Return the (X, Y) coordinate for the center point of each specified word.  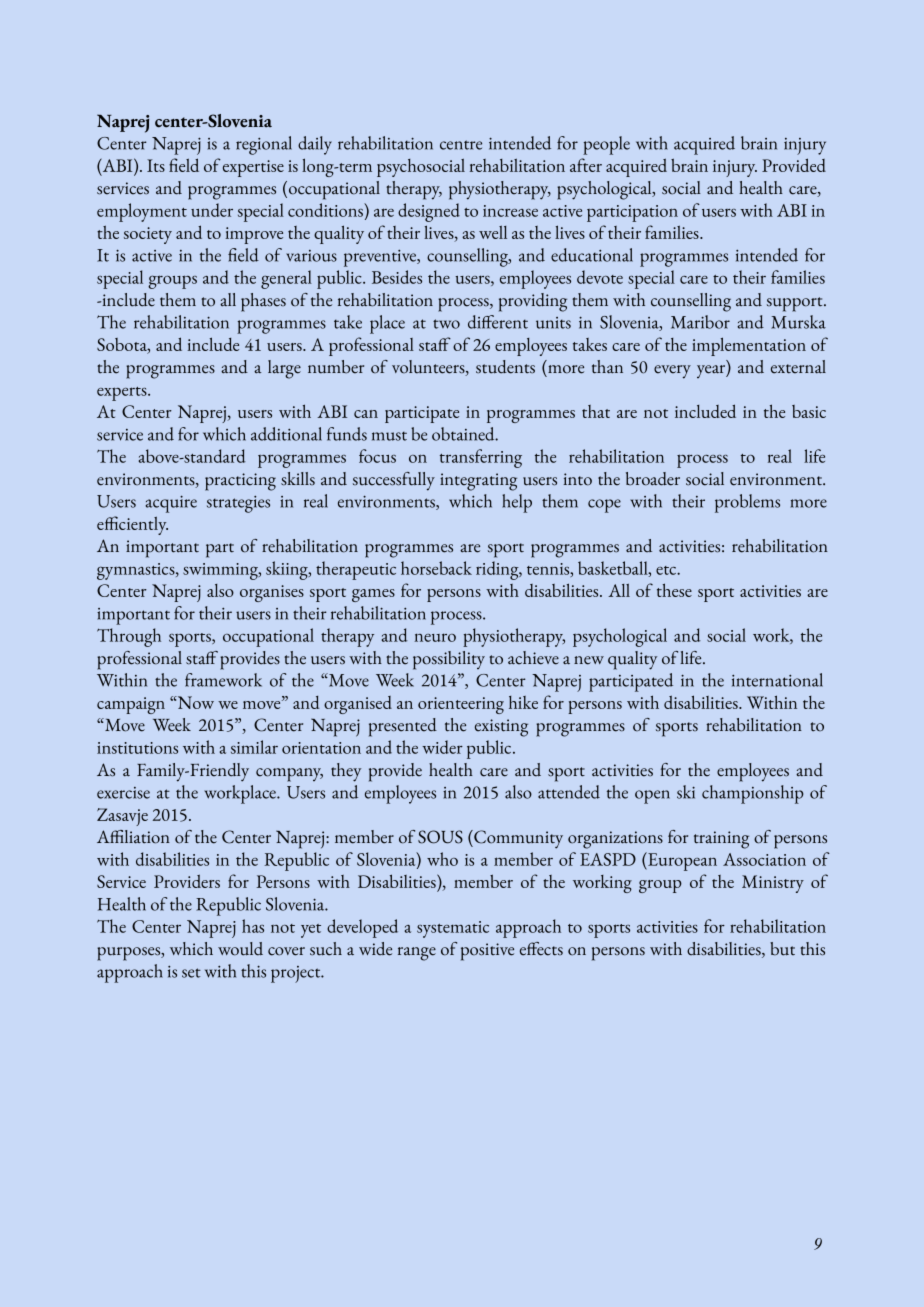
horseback (436, 568)
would (240, 949)
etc (667, 570)
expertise (253, 168)
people (606, 145)
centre (461, 145)
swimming (221, 571)
